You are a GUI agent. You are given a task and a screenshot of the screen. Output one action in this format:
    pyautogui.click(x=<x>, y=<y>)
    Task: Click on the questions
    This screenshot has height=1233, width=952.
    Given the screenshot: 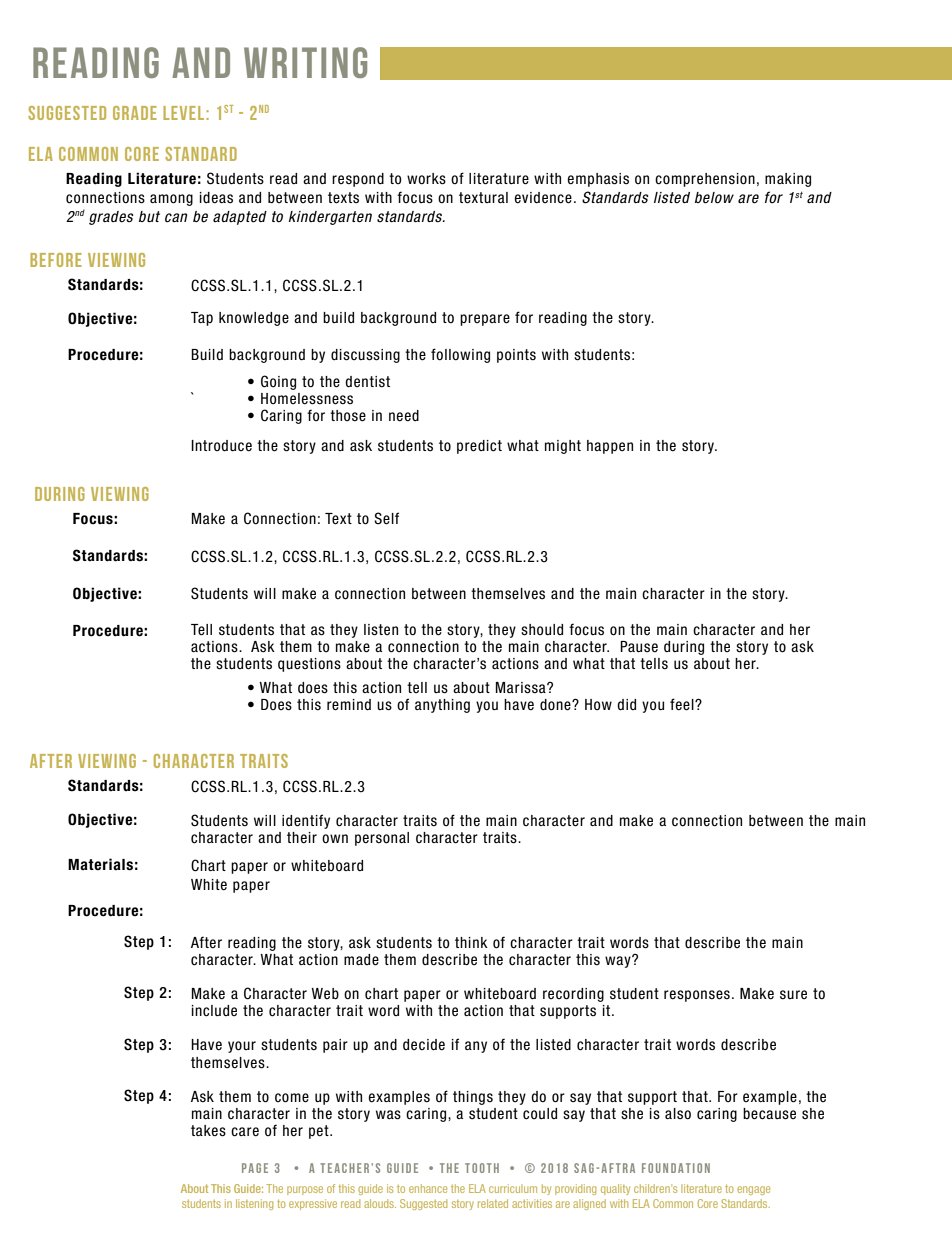 What is the action you would take?
    pyautogui.click(x=309, y=665)
